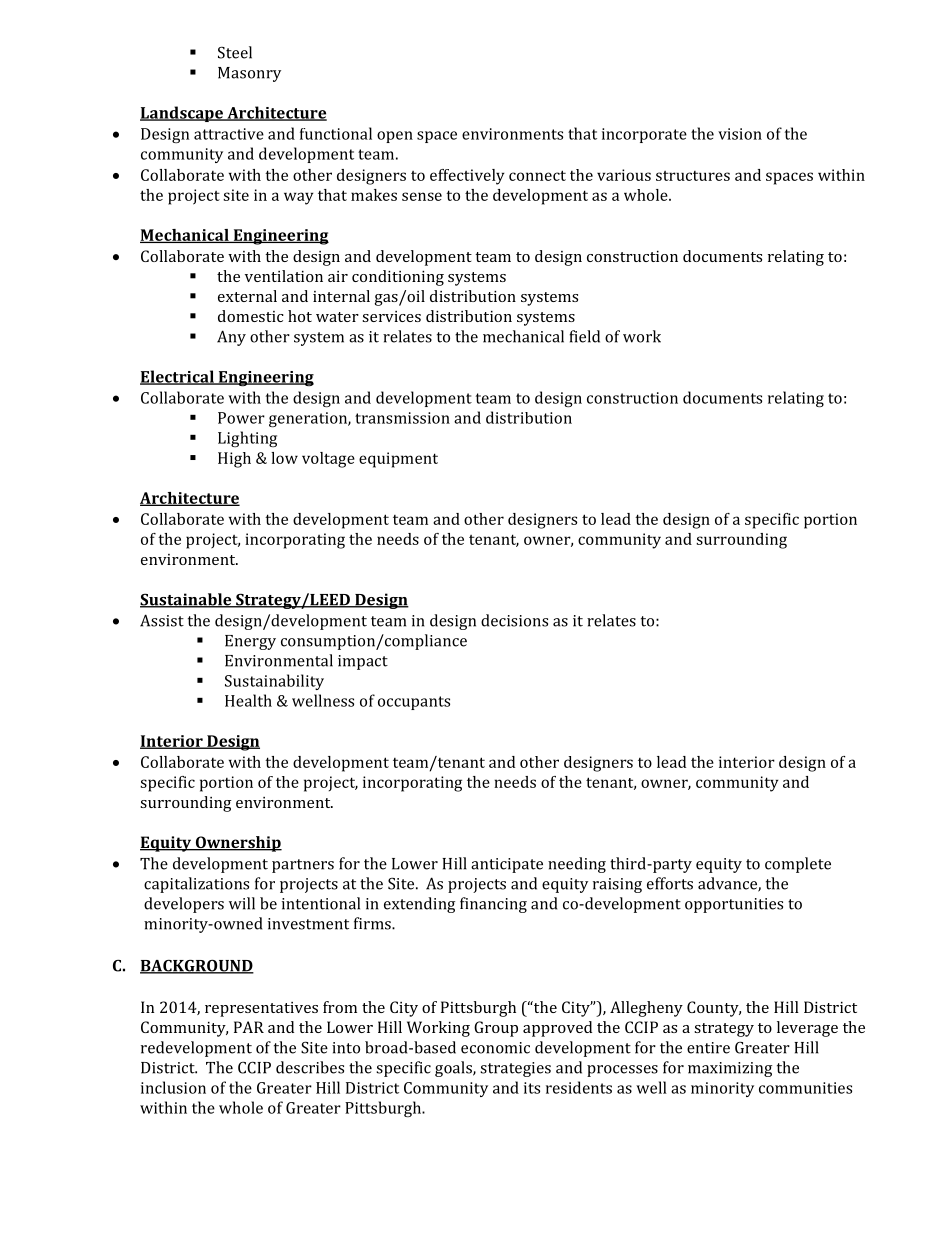  What do you see at coordinates (249, 74) in the document?
I see `Masonry` at bounding box center [249, 74].
